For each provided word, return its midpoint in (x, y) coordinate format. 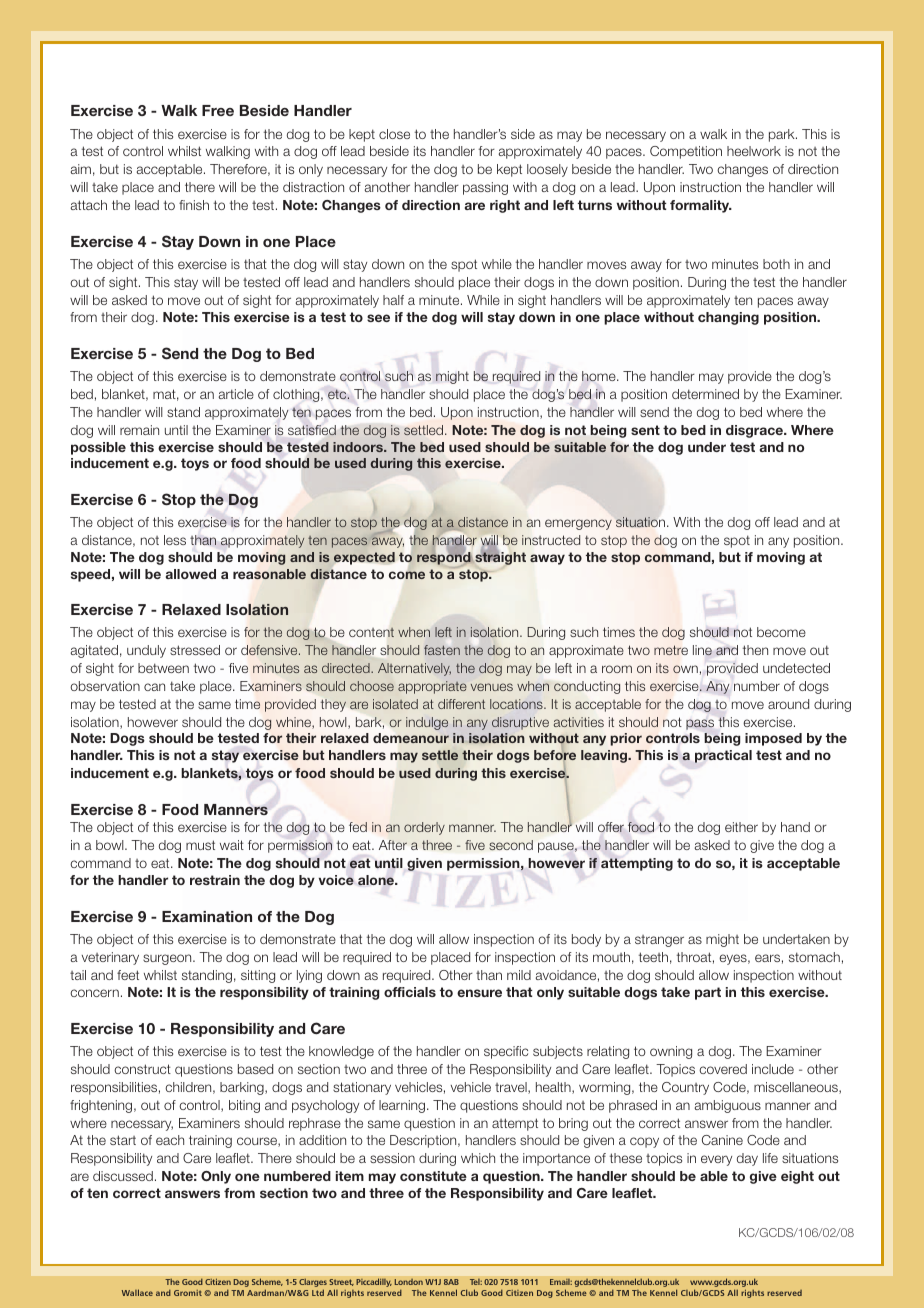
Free (218, 110)
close (394, 134)
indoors (359, 447)
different (461, 704)
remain (139, 430)
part (708, 993)
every (716, 1160)
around (788, 704)
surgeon (168, 959)
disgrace (756, 431)
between (163, 668)
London (409, 1282)
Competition (686, 152)
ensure (479, 993)
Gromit (188, 1293)
